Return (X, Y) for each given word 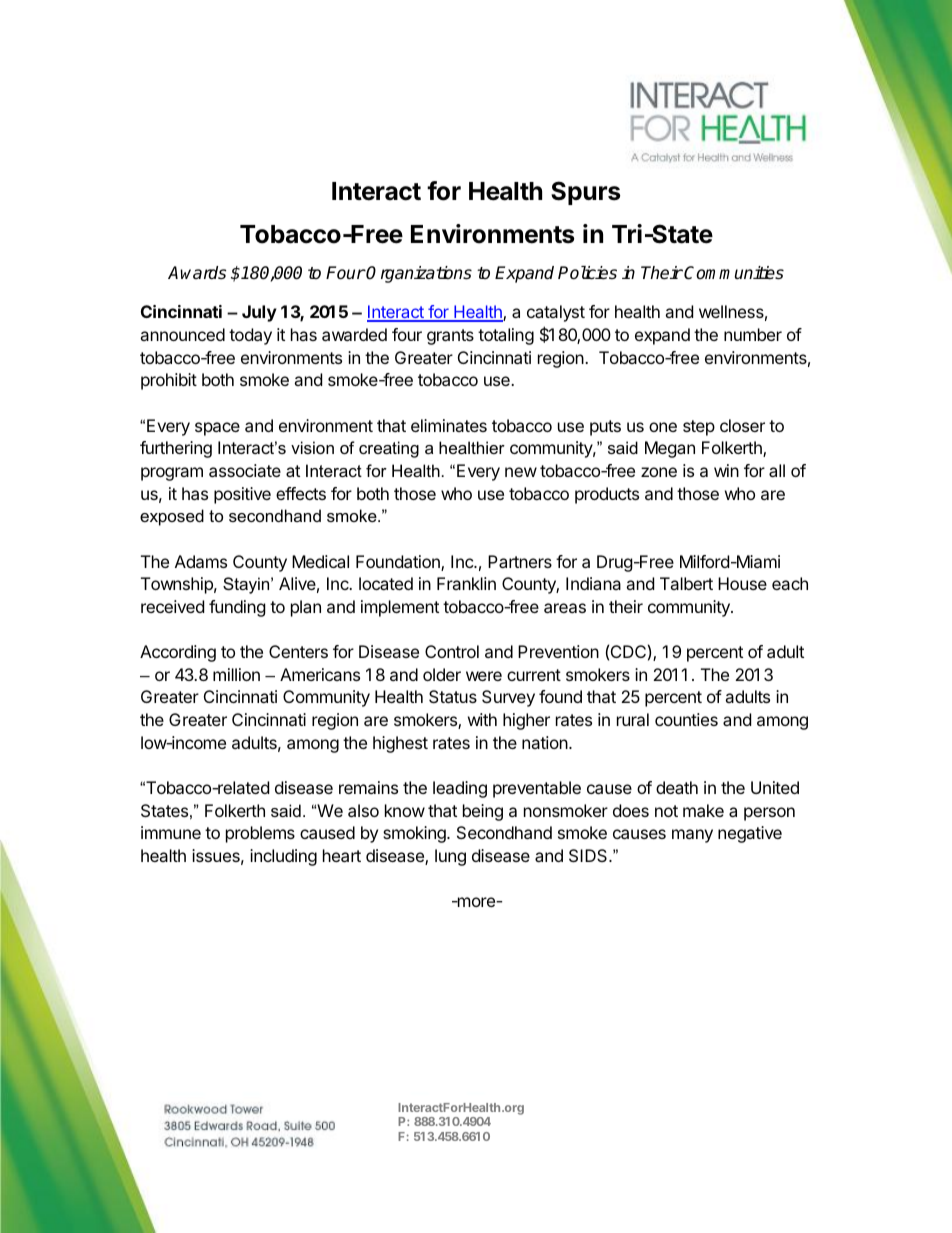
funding (237, 608)
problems (260, 834)
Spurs (585, 193)
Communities (734, 273)
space (217, 429)
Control (452, 651)
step (699, 428)
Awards (197, 273)
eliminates (449, 425)
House (742, 583)
